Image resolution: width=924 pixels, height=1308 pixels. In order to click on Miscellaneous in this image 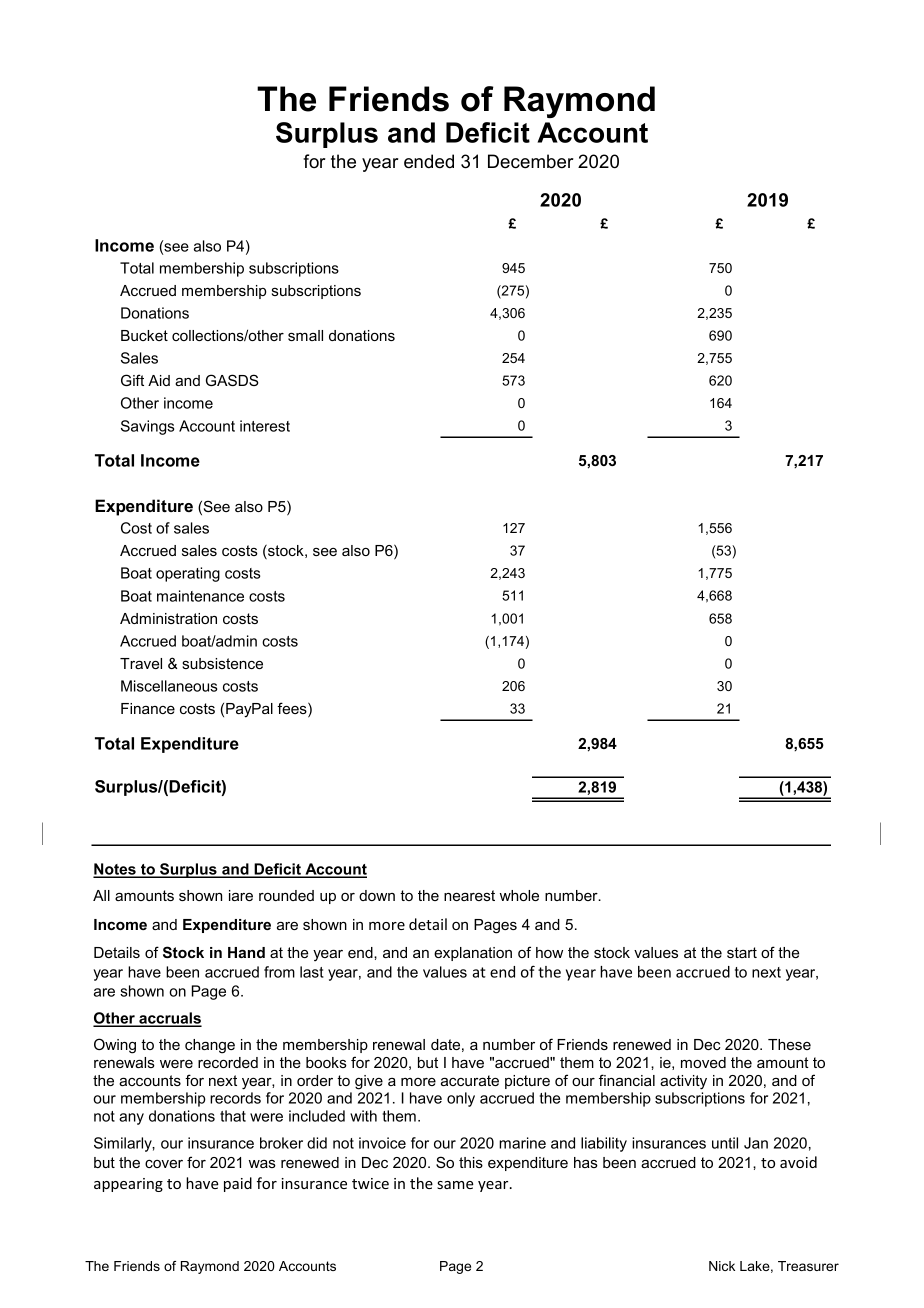, I will do `click(169, 686)`.
